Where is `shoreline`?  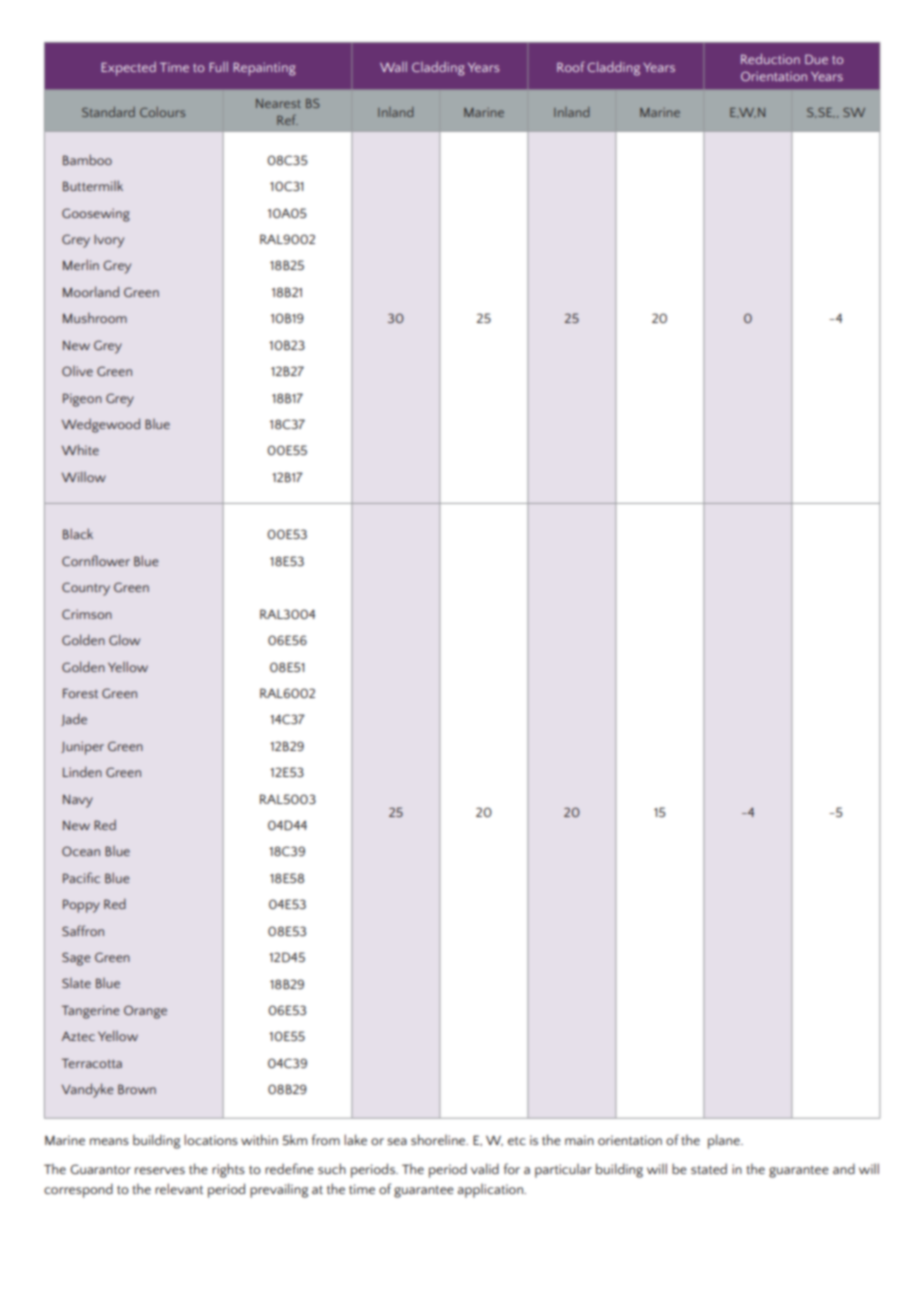
shoreline is located at coordinates (439, 1139).
